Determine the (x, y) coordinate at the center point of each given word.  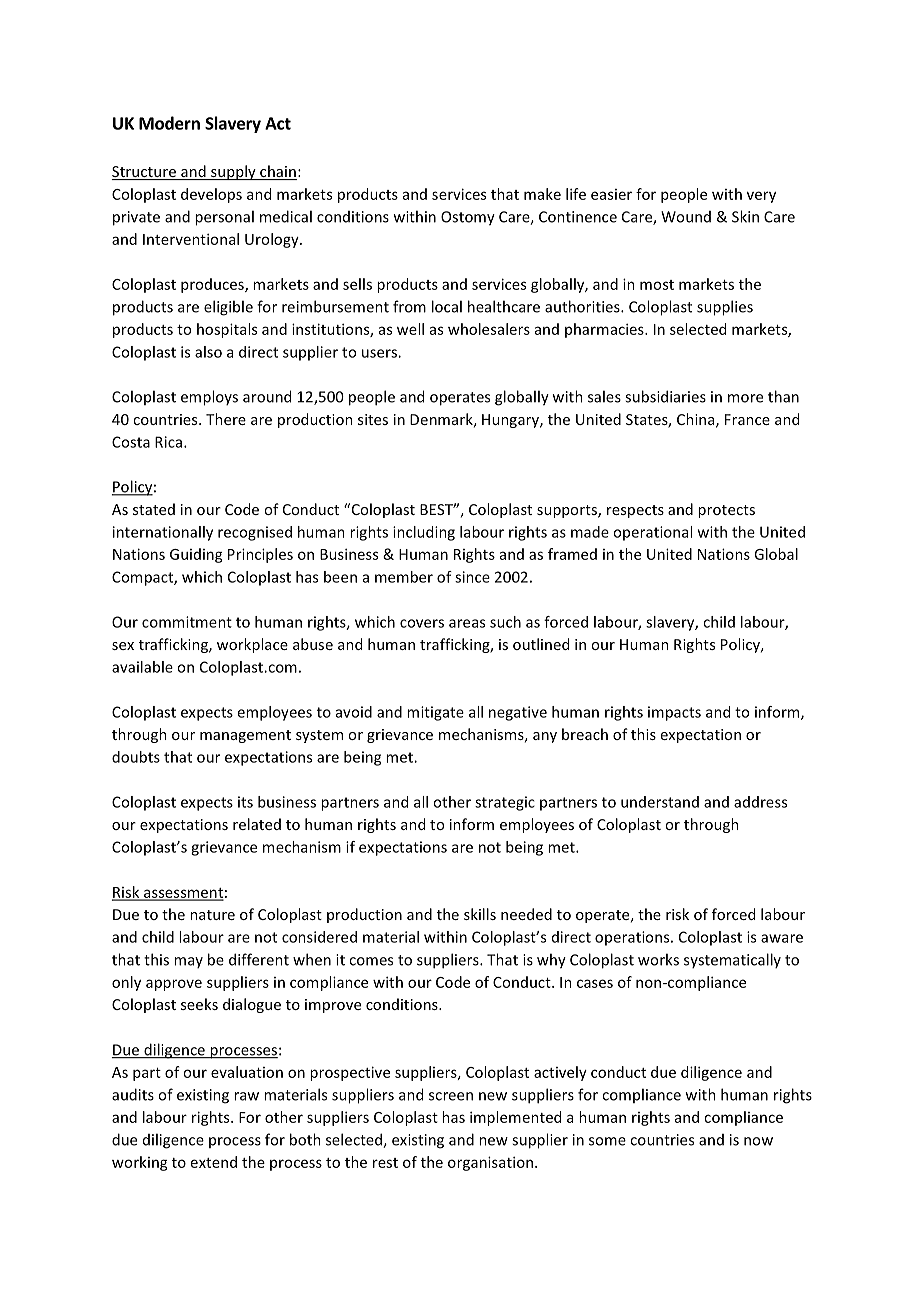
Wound (686, 217)
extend (214, 1162)
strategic (505, 803)
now (758, 1141)
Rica (168, 442)
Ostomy (468, 218)
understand (660, 802)
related (257, 824)
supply (233, 172)
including (424, 533)
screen (451, 1096)
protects (726, 511)
